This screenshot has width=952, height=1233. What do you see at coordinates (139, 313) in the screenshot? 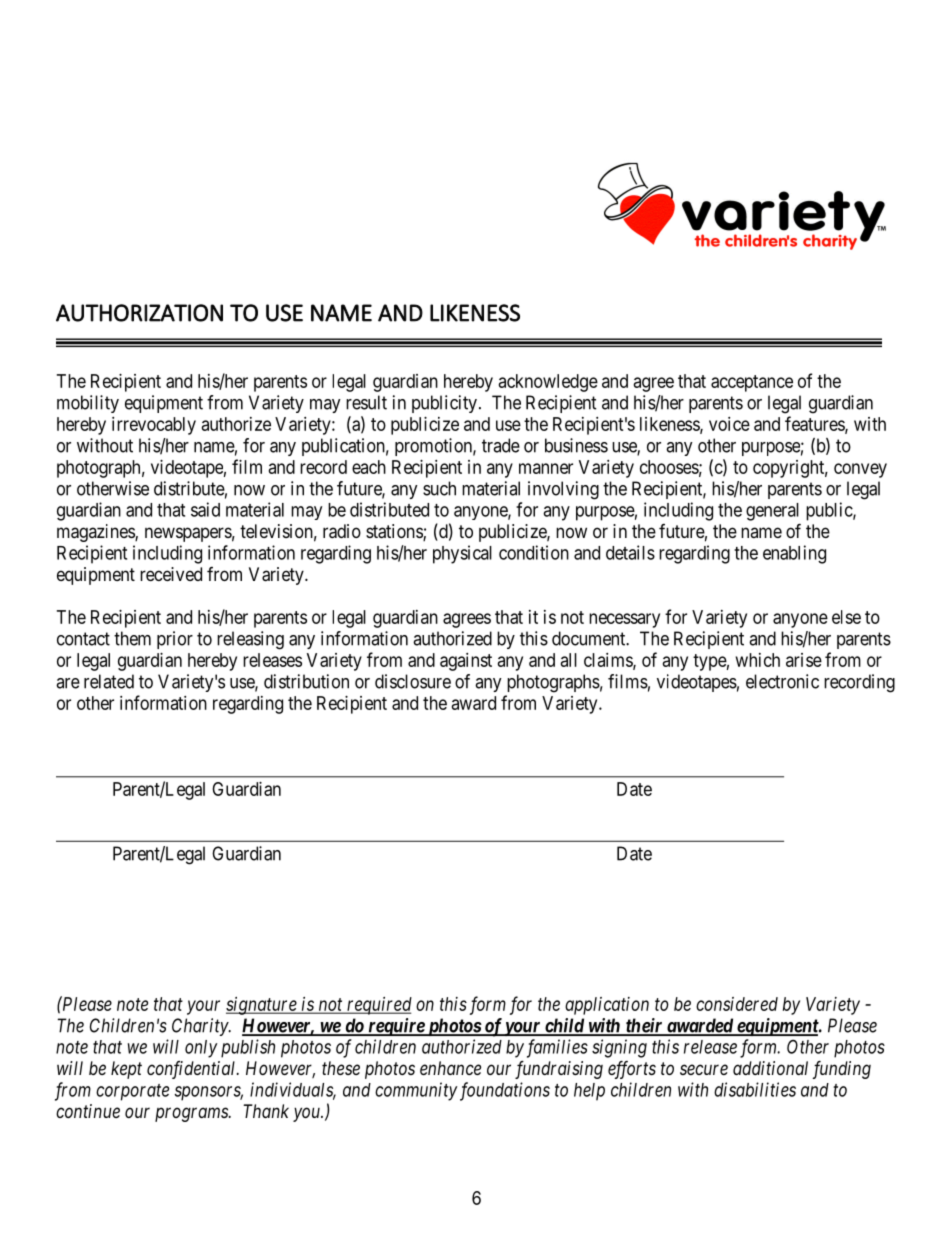
I see `AUTHORIZATION` at bounding box center [139, 313].
